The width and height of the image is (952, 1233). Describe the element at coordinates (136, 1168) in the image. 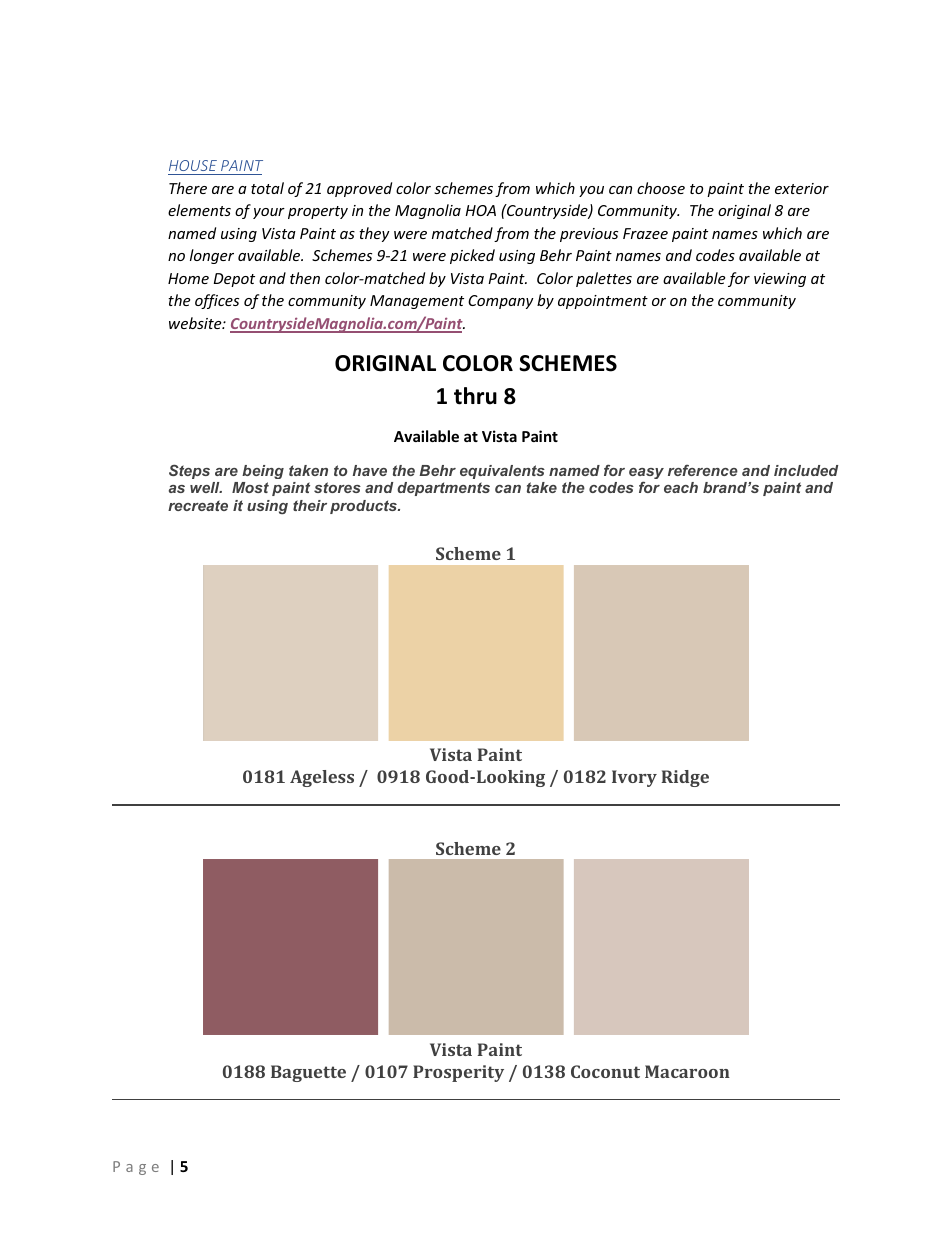

I see `Page` at that location.
